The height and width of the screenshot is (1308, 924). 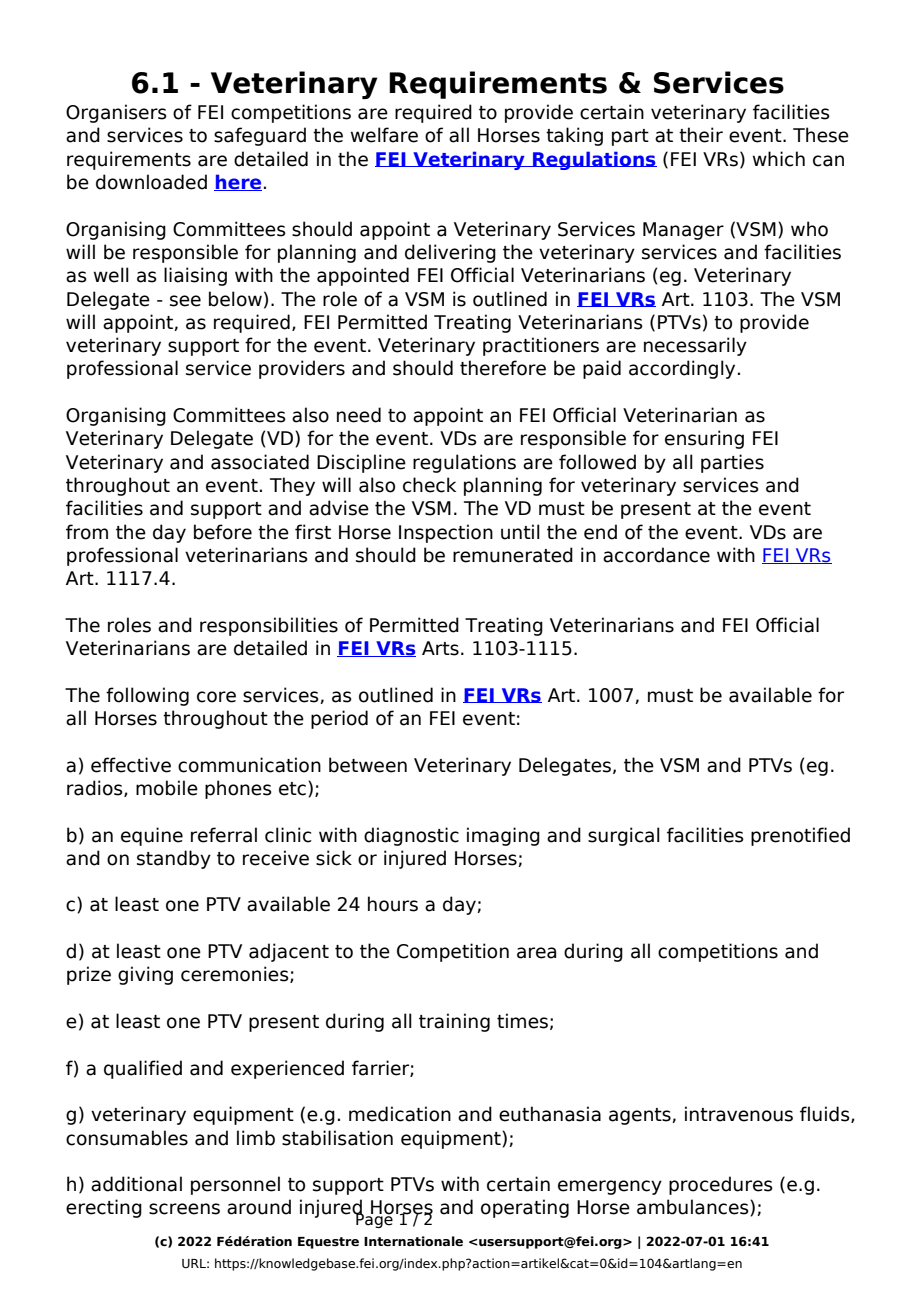 I want to click on welfare, so click(x=384, y=135).
